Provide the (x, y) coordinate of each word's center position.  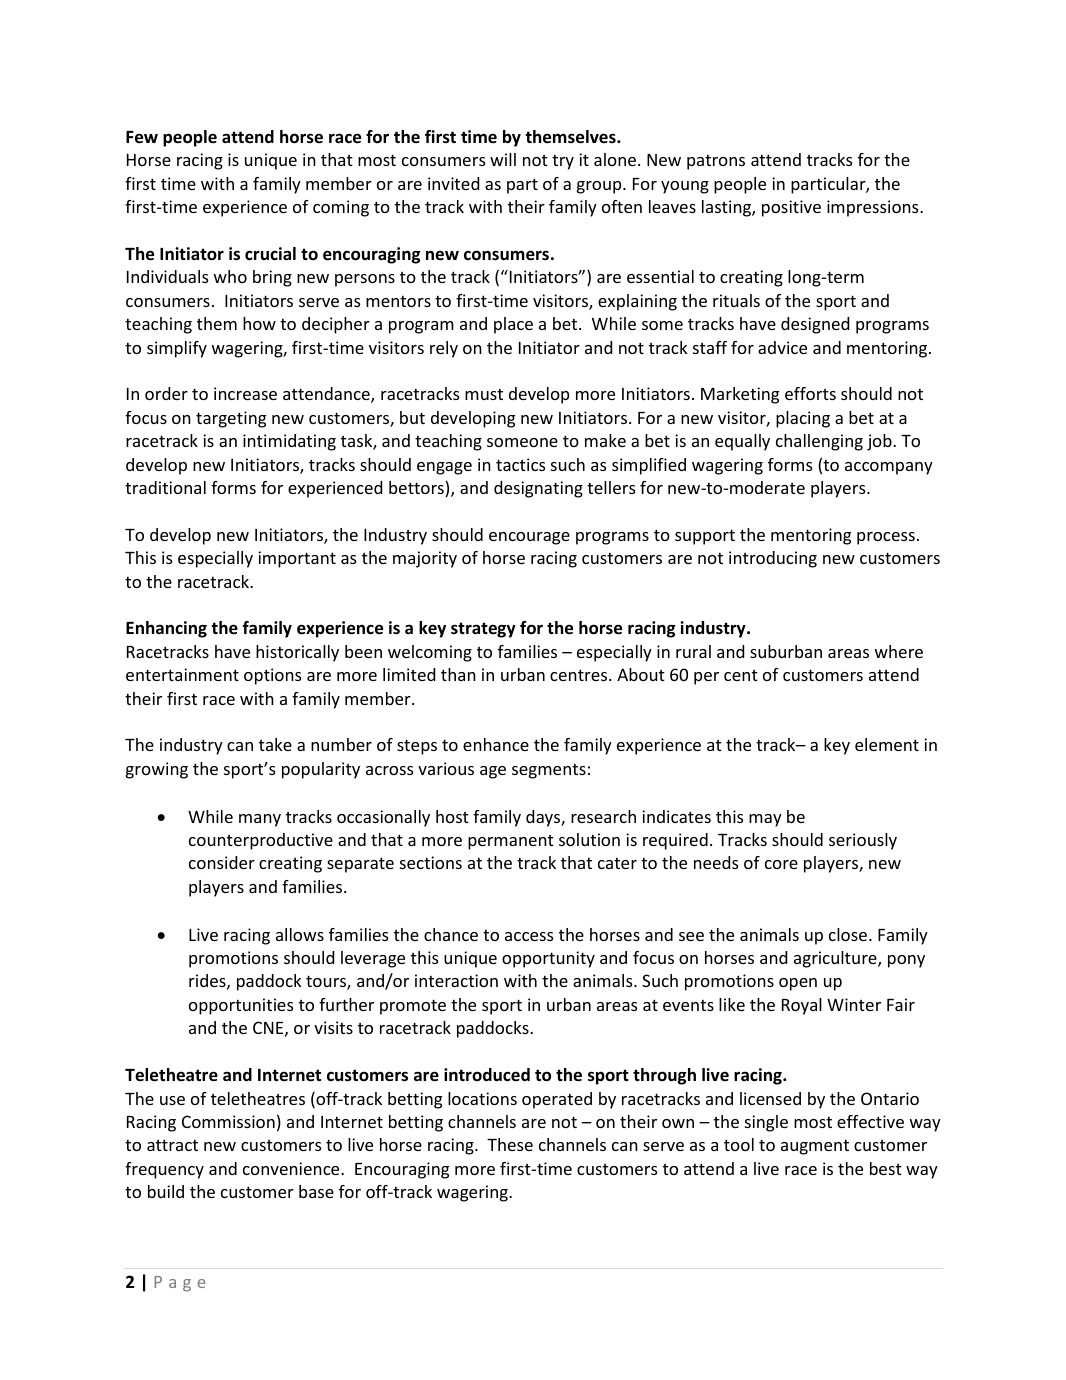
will (503, 159)
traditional (165, 487)
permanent (511, 842)
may (765, 820)
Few (142, 137)
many (260, 820)
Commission (228, 1121)
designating (538, 489)
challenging (819, 442)
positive (791, 208)
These (510, 1144)
